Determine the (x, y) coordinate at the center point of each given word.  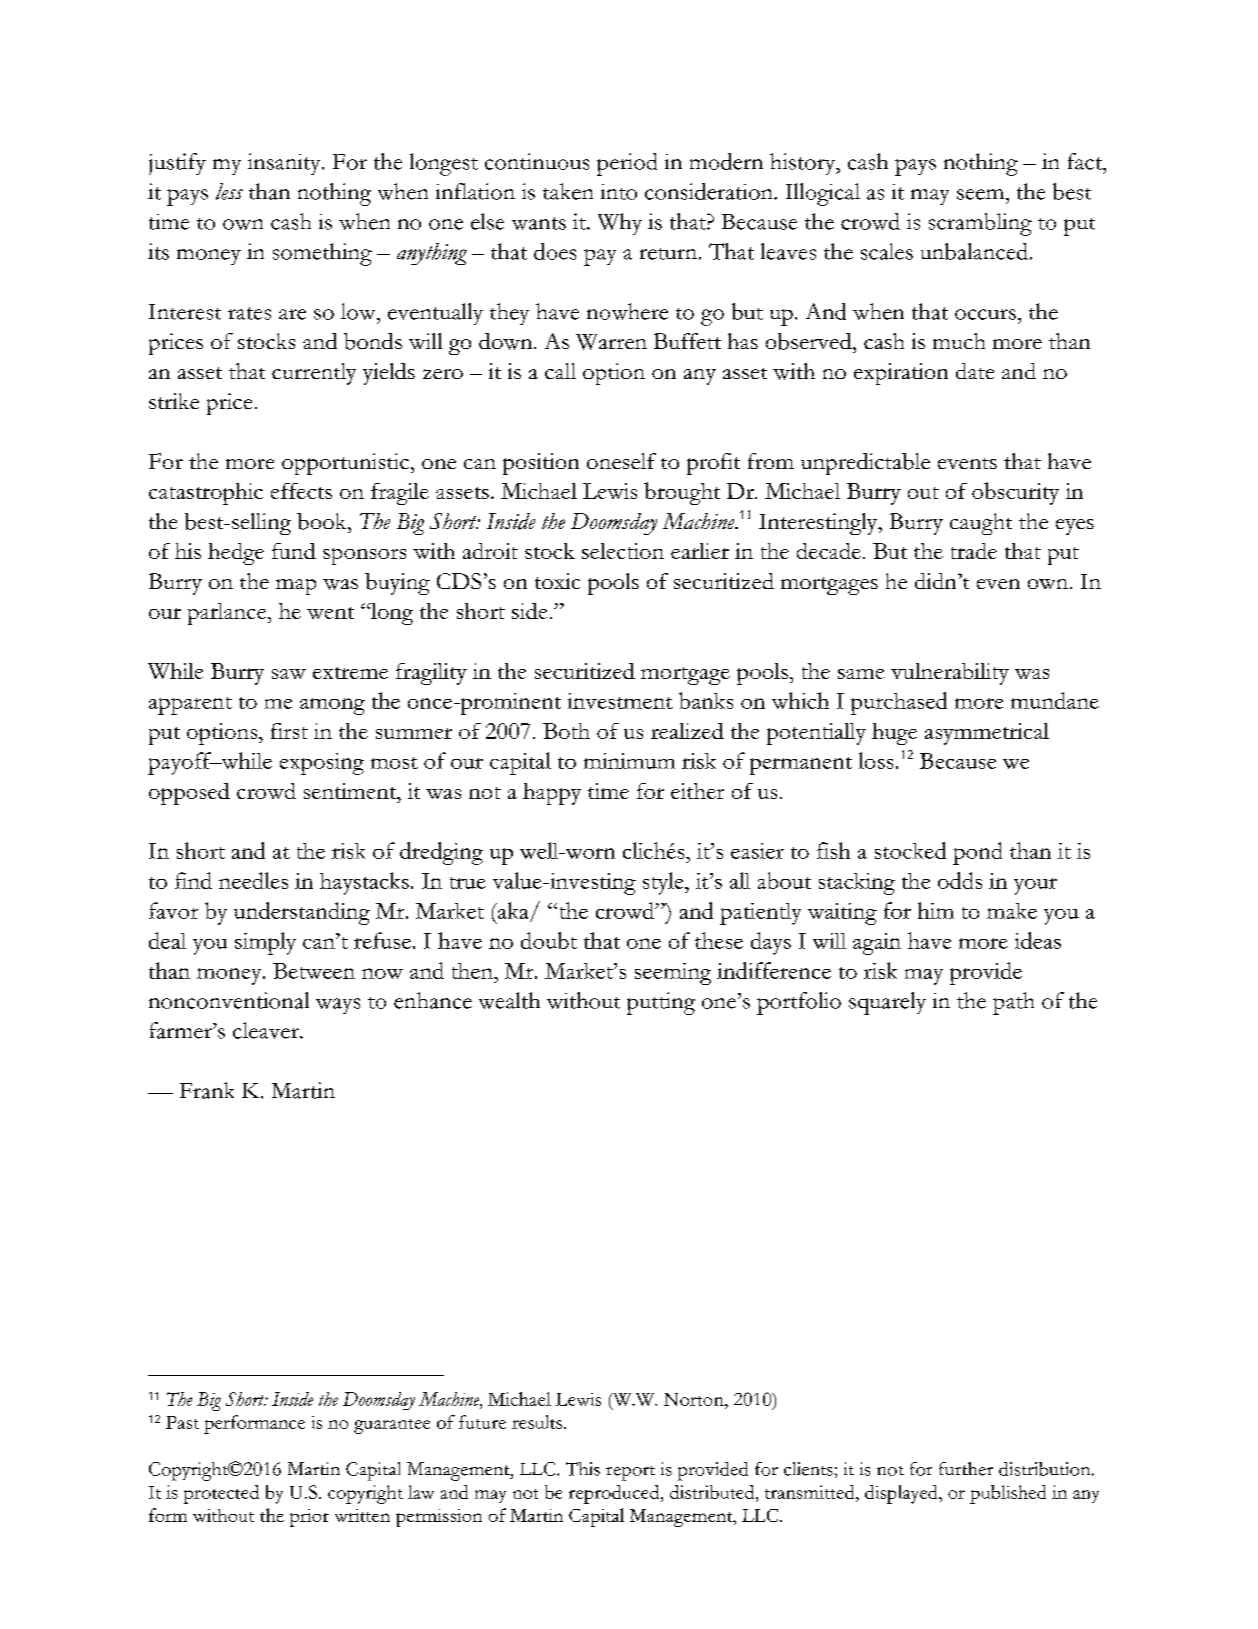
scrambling (980, 224)
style (664, 883)
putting (661, 1003)
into (619, 192)
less (229, 191)
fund (294, 551)
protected (221, 1494)
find (193, 880)
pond (977, 853)
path (1013, 1003)
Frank (207, 1090)
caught (981, 524)
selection (623, 551)
